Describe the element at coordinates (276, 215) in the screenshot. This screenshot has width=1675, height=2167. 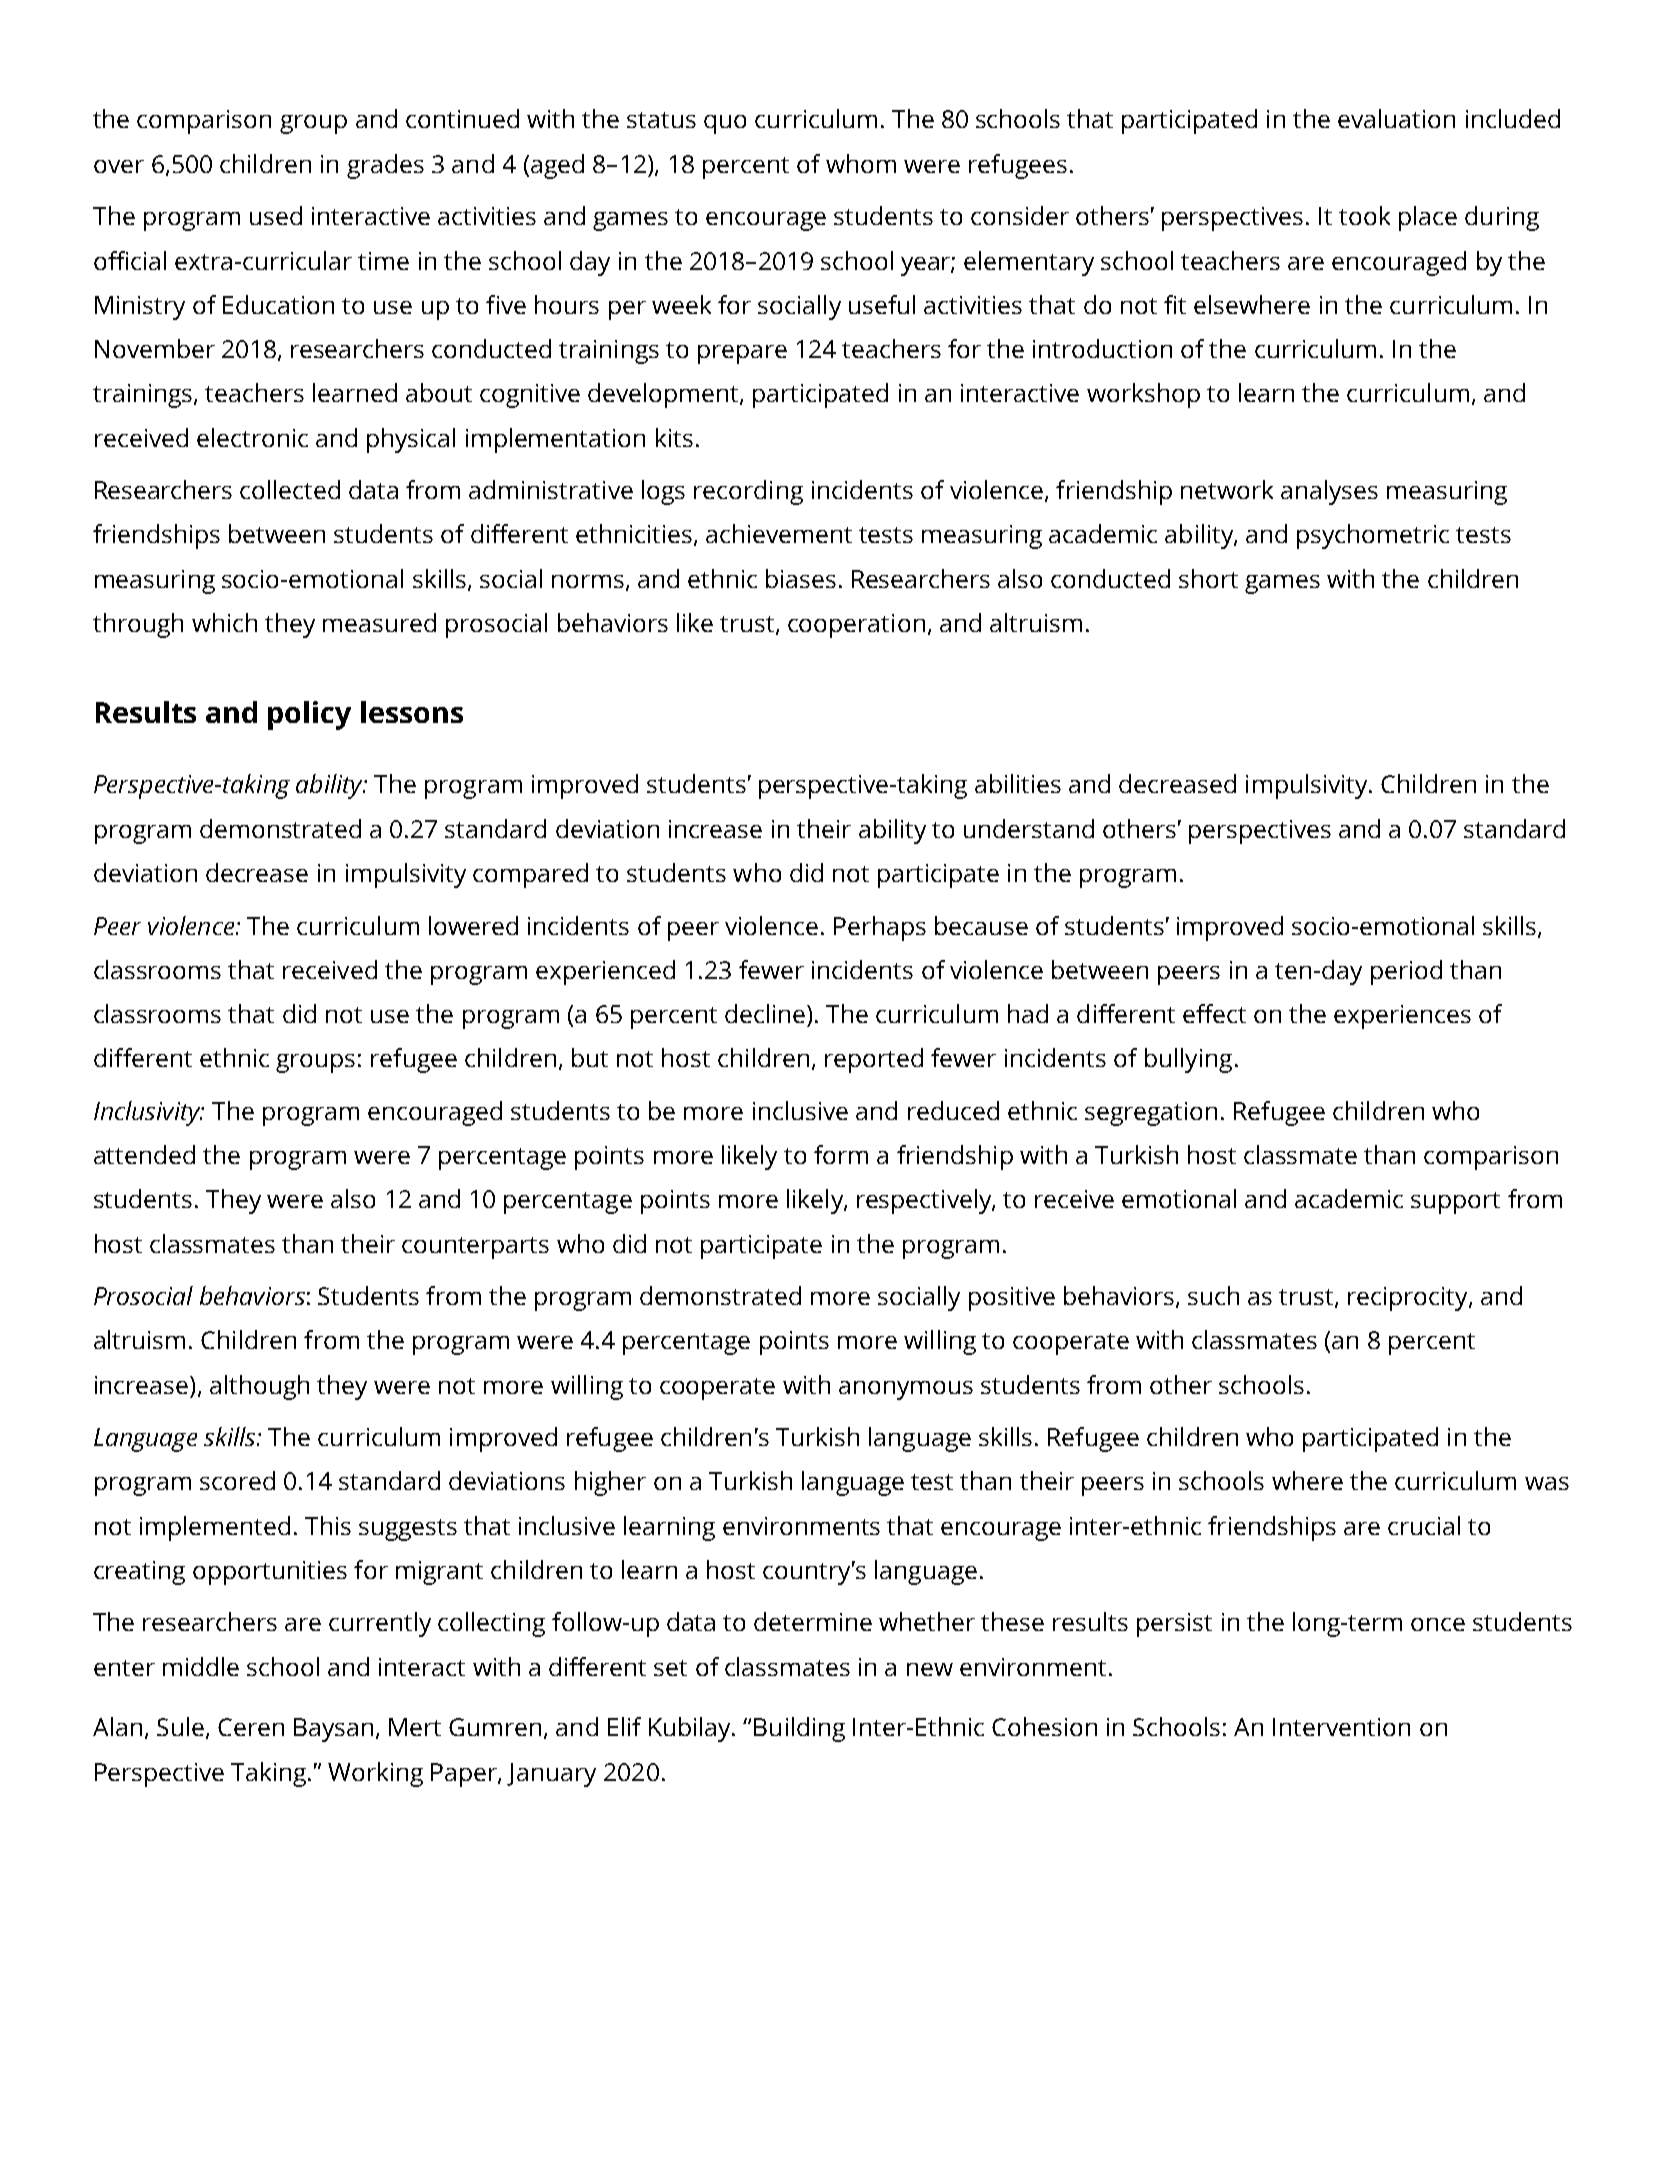
I see `used` at that location.
